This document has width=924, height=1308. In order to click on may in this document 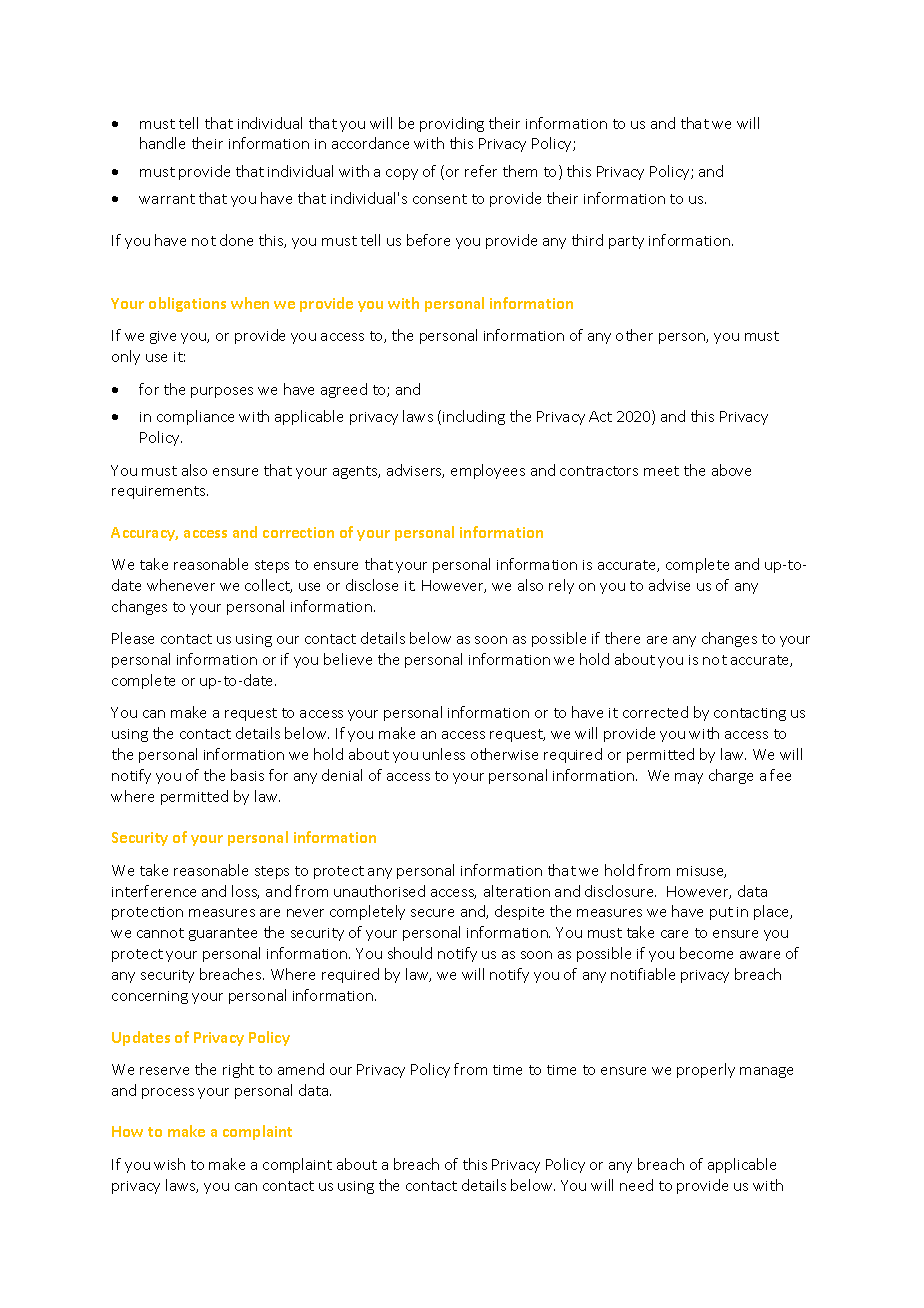, I will do `click(689, 778)`.
